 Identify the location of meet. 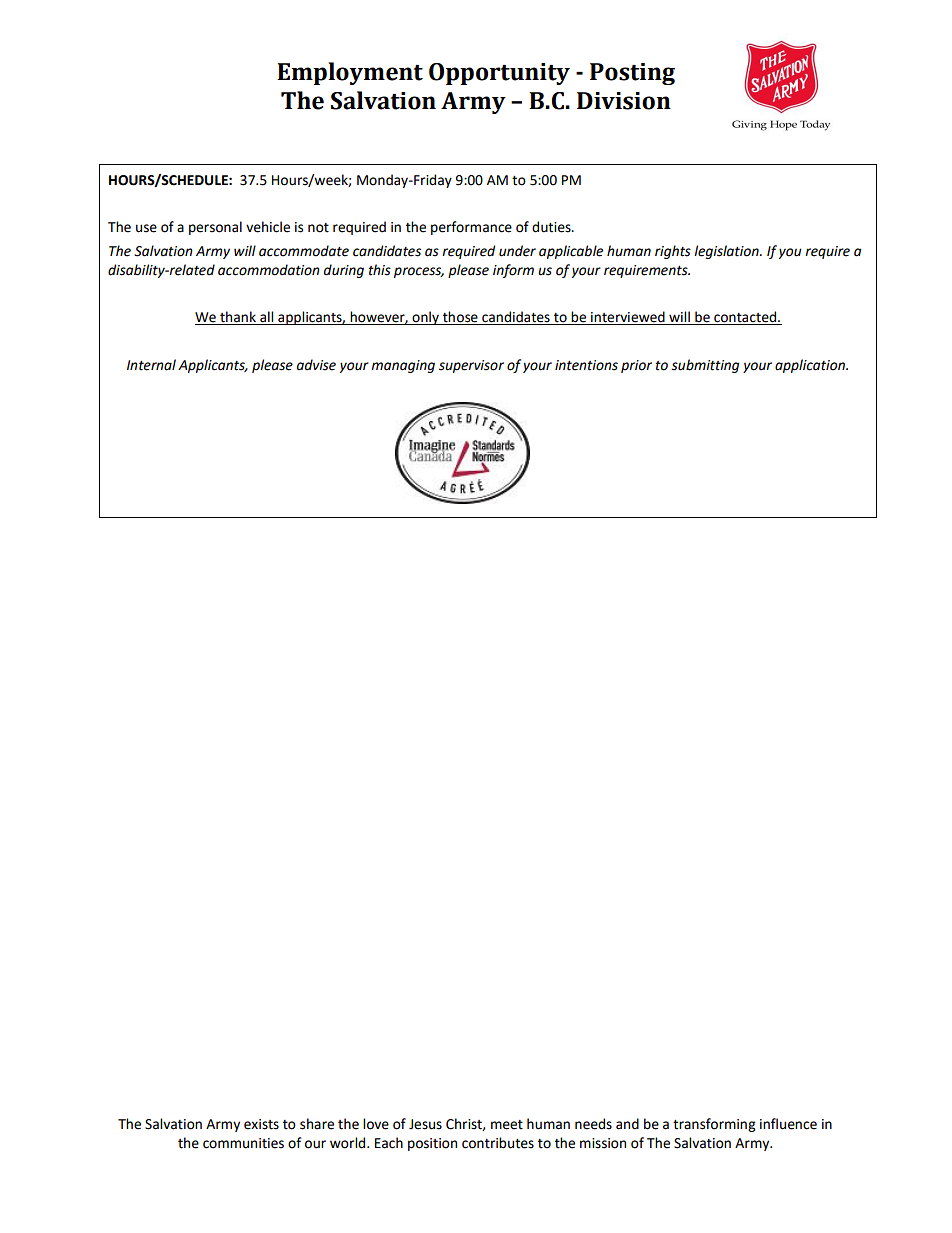
(507, 1125).
